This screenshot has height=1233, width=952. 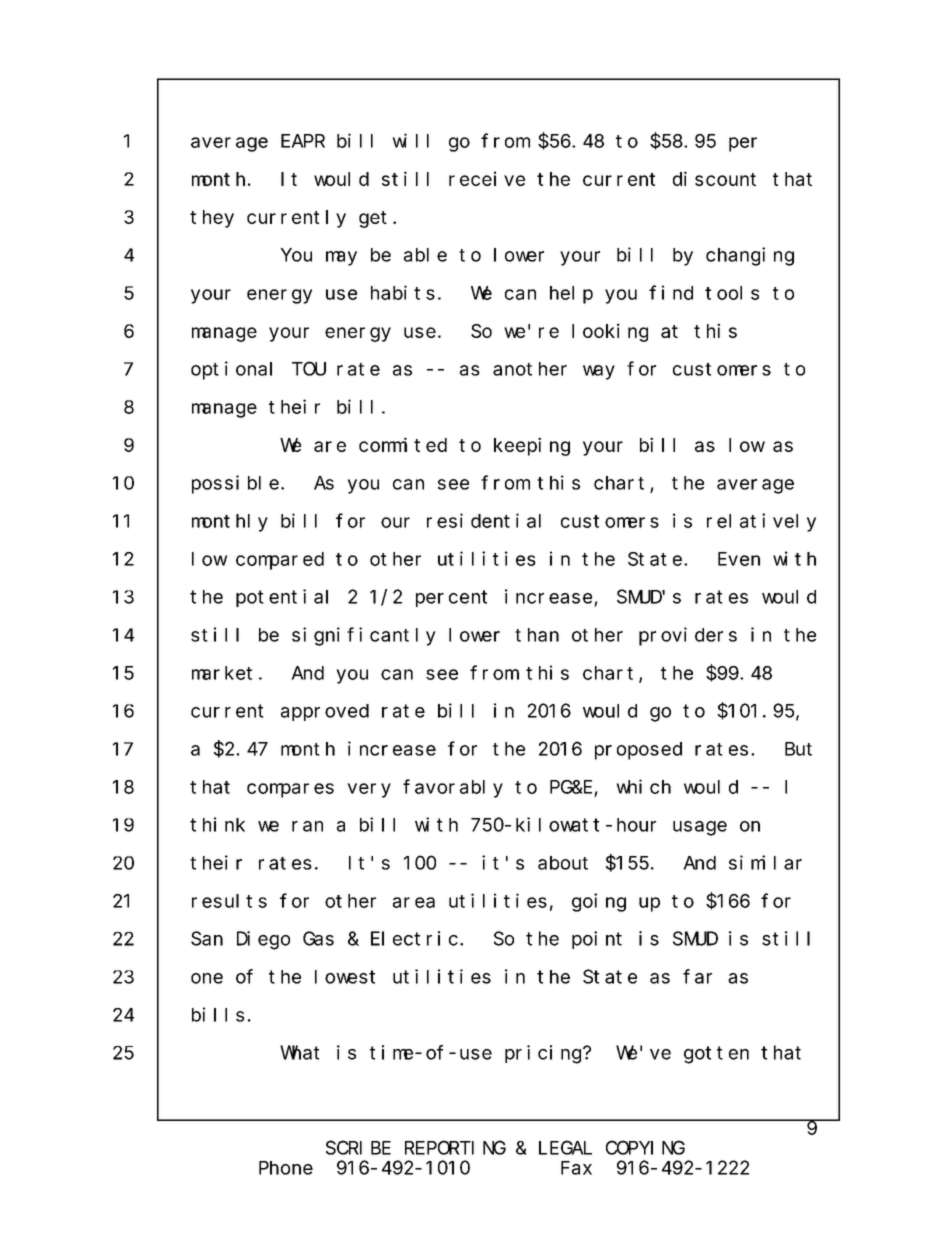 What do you see at coordinates (286, 1168) in the screenshot?
I see `Phone` at bounding box center [286, 1168].
